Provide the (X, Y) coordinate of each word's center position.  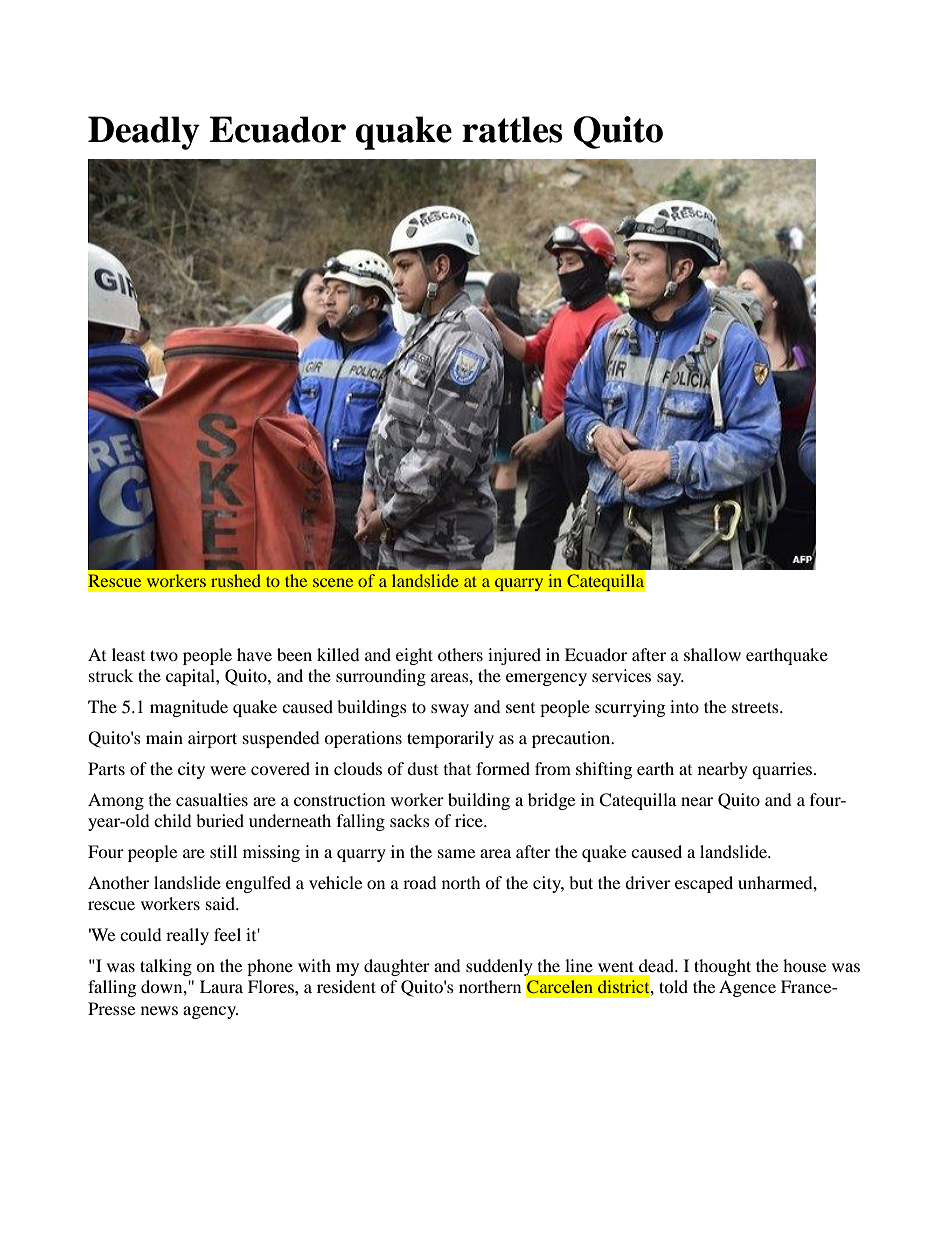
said (221, 903)
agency (210, 1012)
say (670, 679)
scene (333, 582)
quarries (783, 770)
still (223, 851)
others (460, 654)
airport (212, 739)
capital (191, 677)
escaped (704, 884)
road (420, 882)
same (456, 853)
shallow (712, 654)
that (457, 768)
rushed (236, 580)
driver (647, 882)
